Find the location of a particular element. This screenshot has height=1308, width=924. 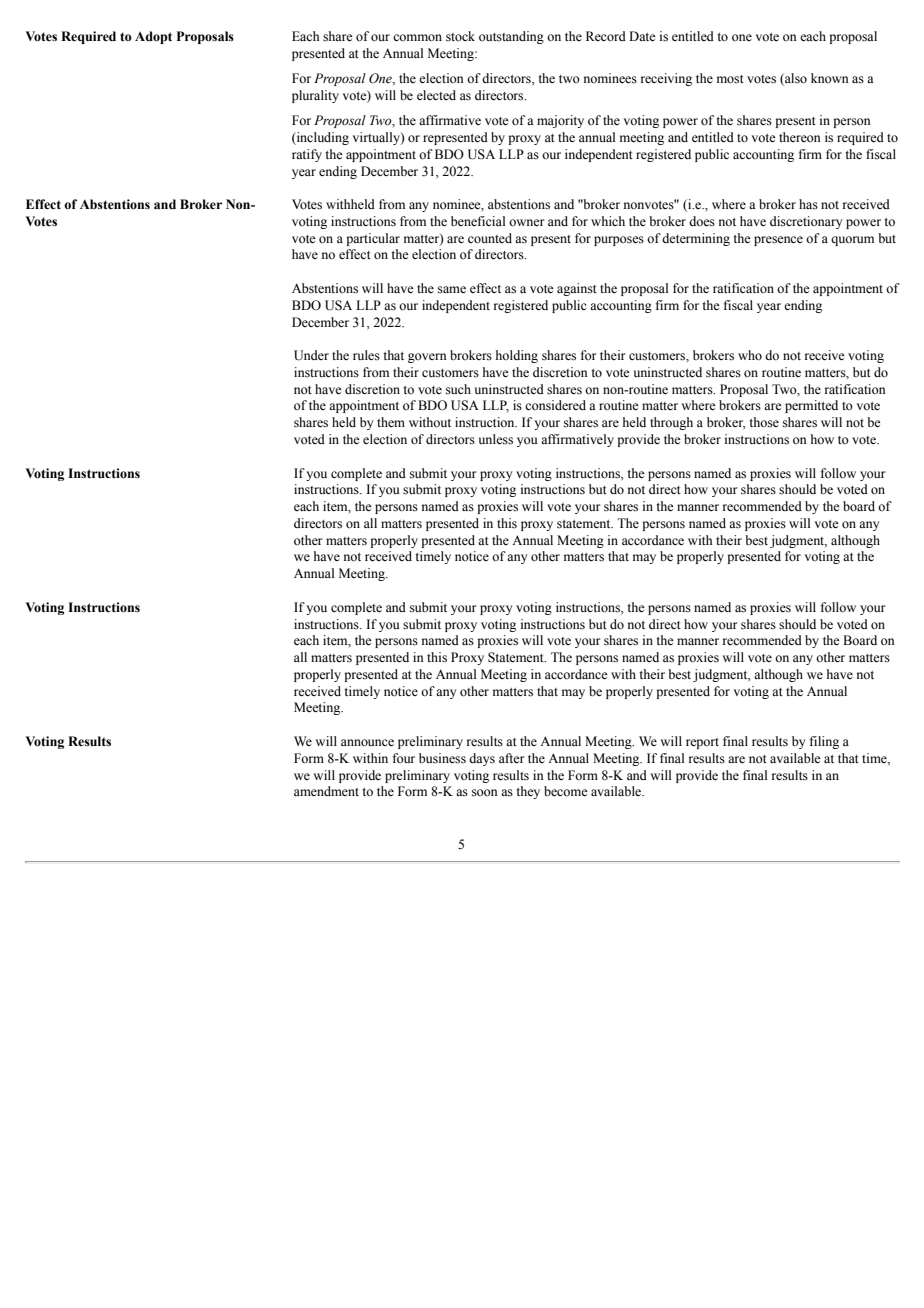

Under is located at coordinates (311, 355).
